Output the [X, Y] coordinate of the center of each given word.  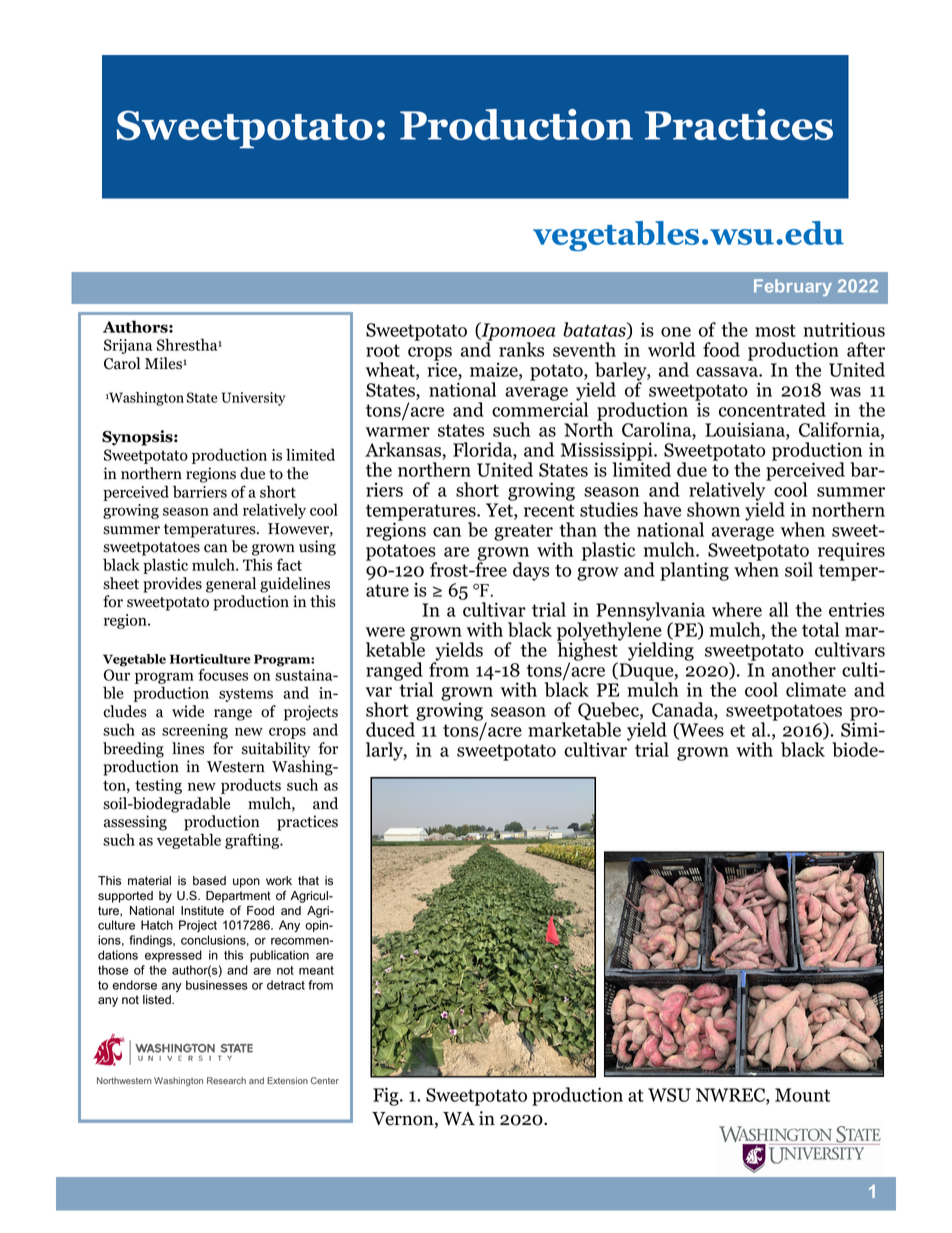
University [253, 399]
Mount [802, 1095]
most [775, 330]
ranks [521, 349]
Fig [387, 1096]
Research [226, 1080]
